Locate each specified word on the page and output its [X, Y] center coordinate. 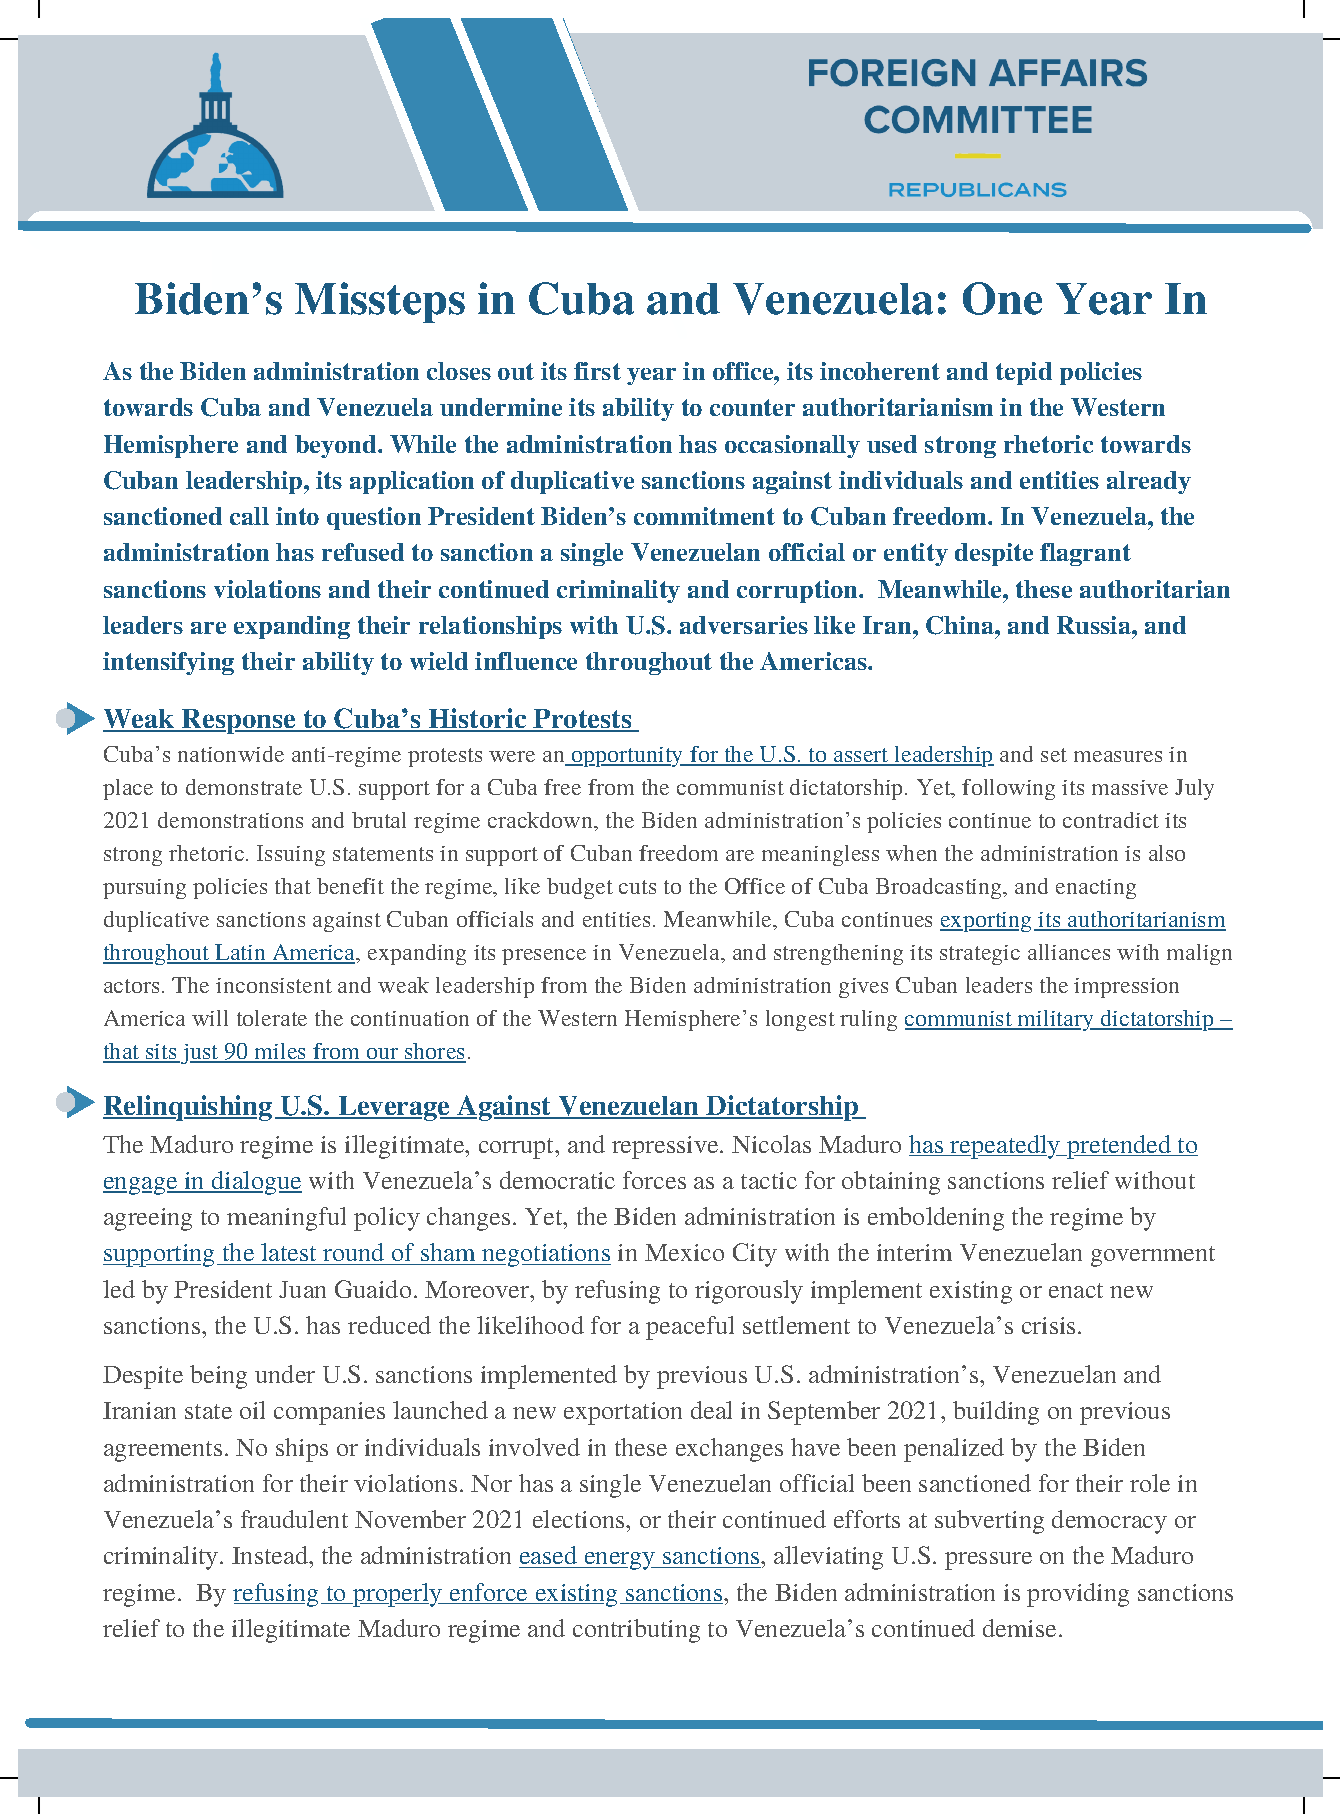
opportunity [628, 757]
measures [1118, 756]
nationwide [231, 754]
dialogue [256, 1183]
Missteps [380, 302]
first [597, 371]
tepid [1024, 373]
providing [1078, 1595]
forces [654, 1180]
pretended [1119, 1147]
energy [620, 1561]
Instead [271, 1555]
